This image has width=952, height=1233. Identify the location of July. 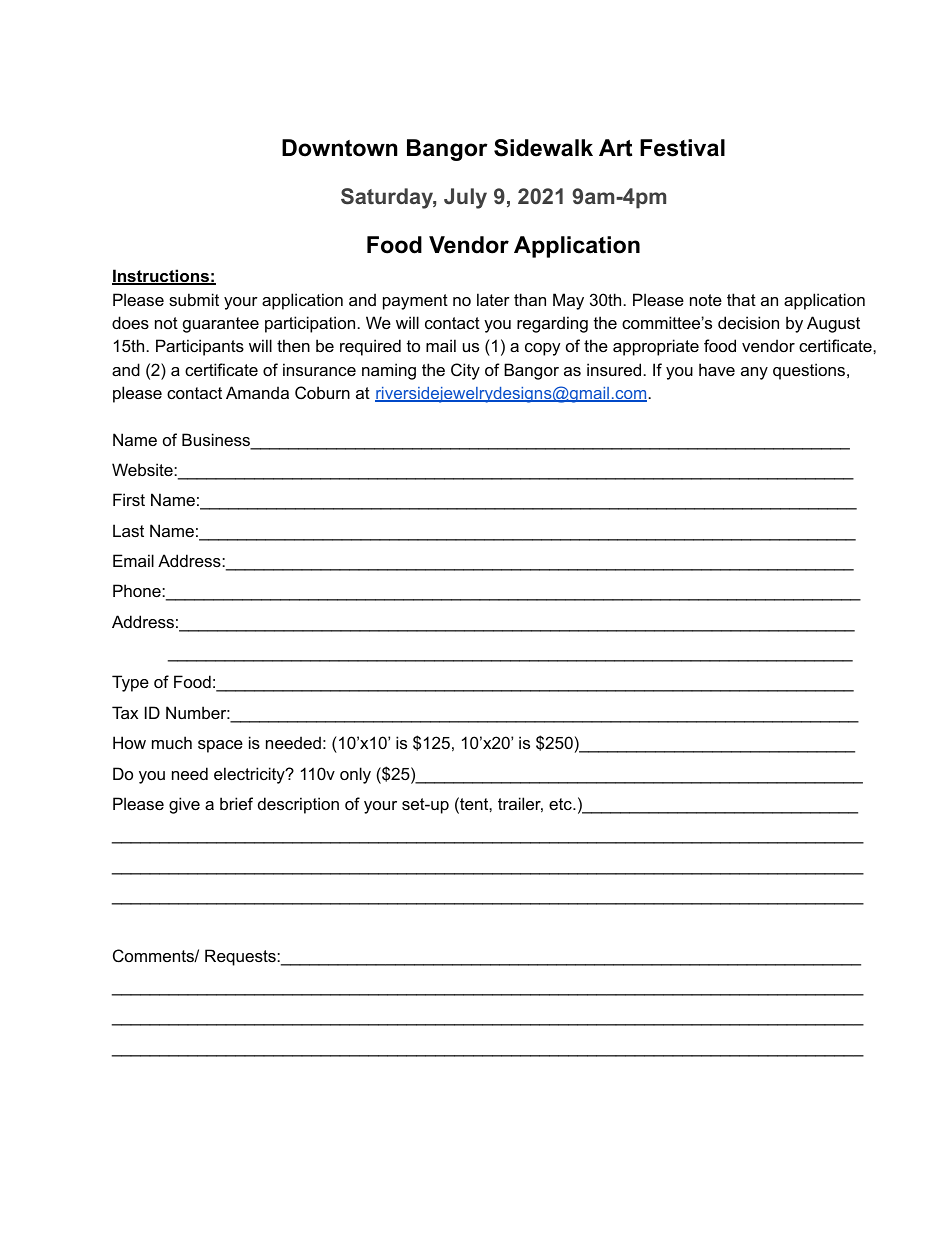
(465, 198).
